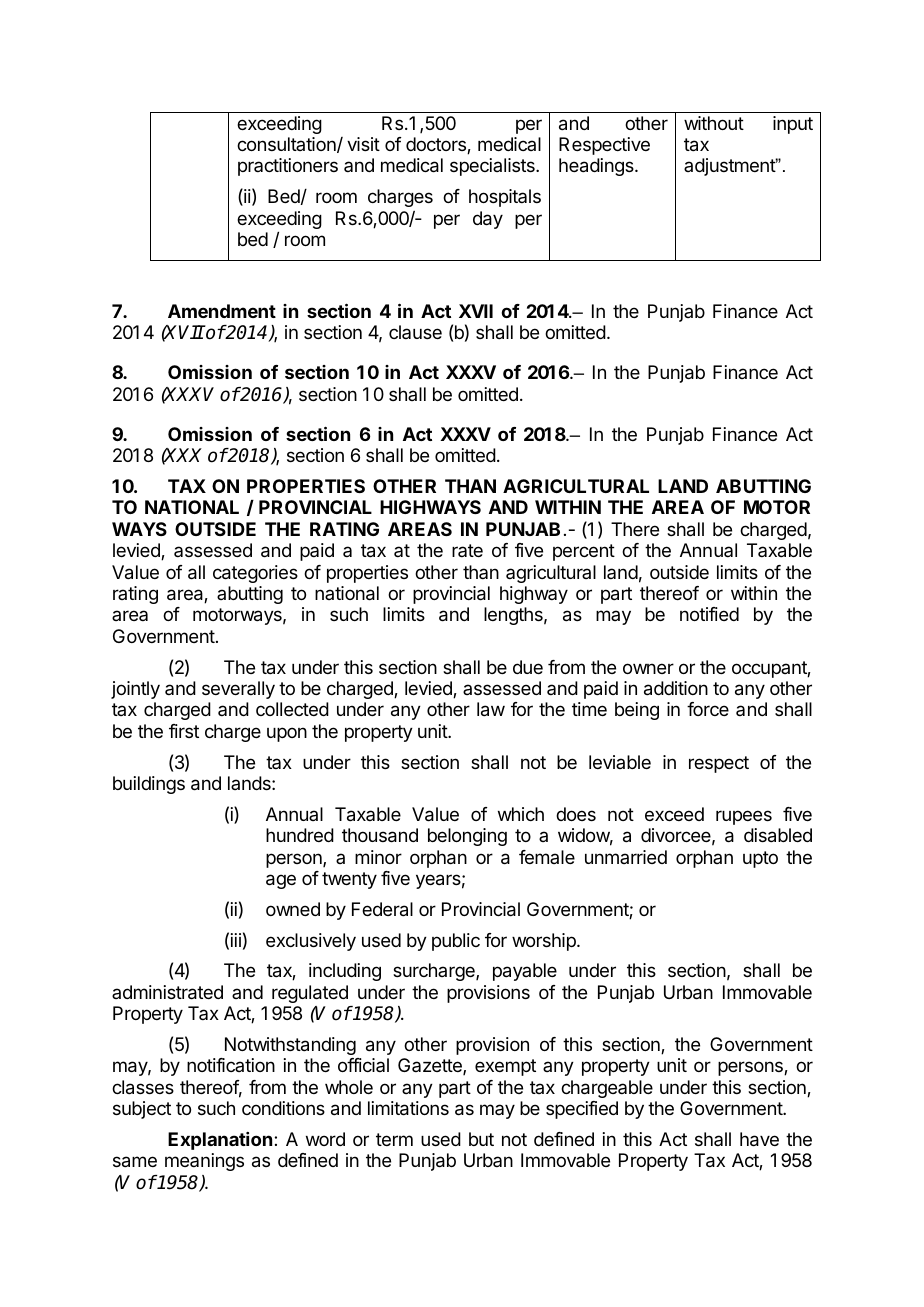 The height and width of the screenshot is (1307, 924). What do you see at coordinates (437, 145) in the screenshot?
I see `doctors` at bounding box center [437, 145].
